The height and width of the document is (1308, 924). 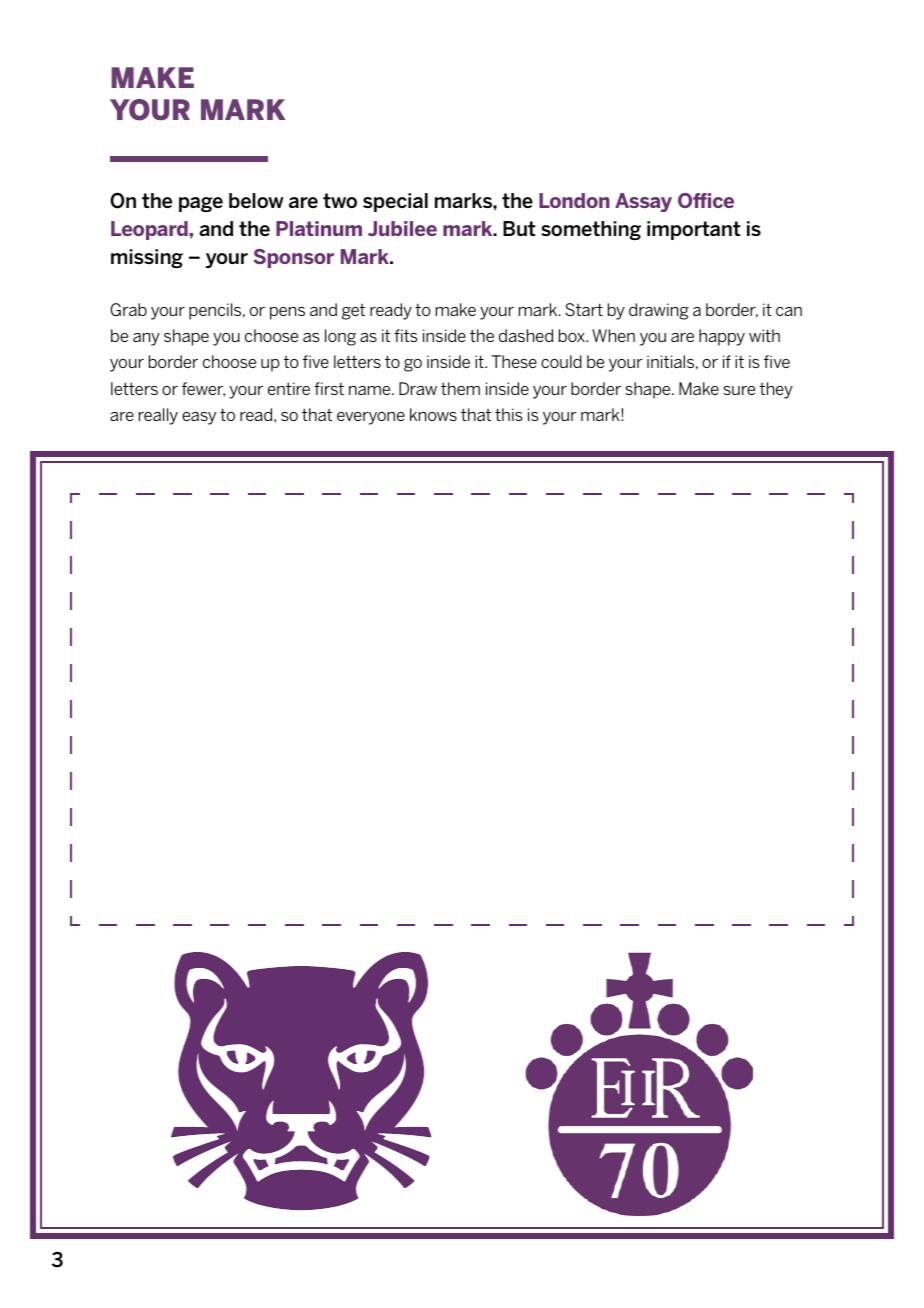 What do you see at coordinates (789, 311) in the document?
I see `can` at bounding box center [789, 311].
